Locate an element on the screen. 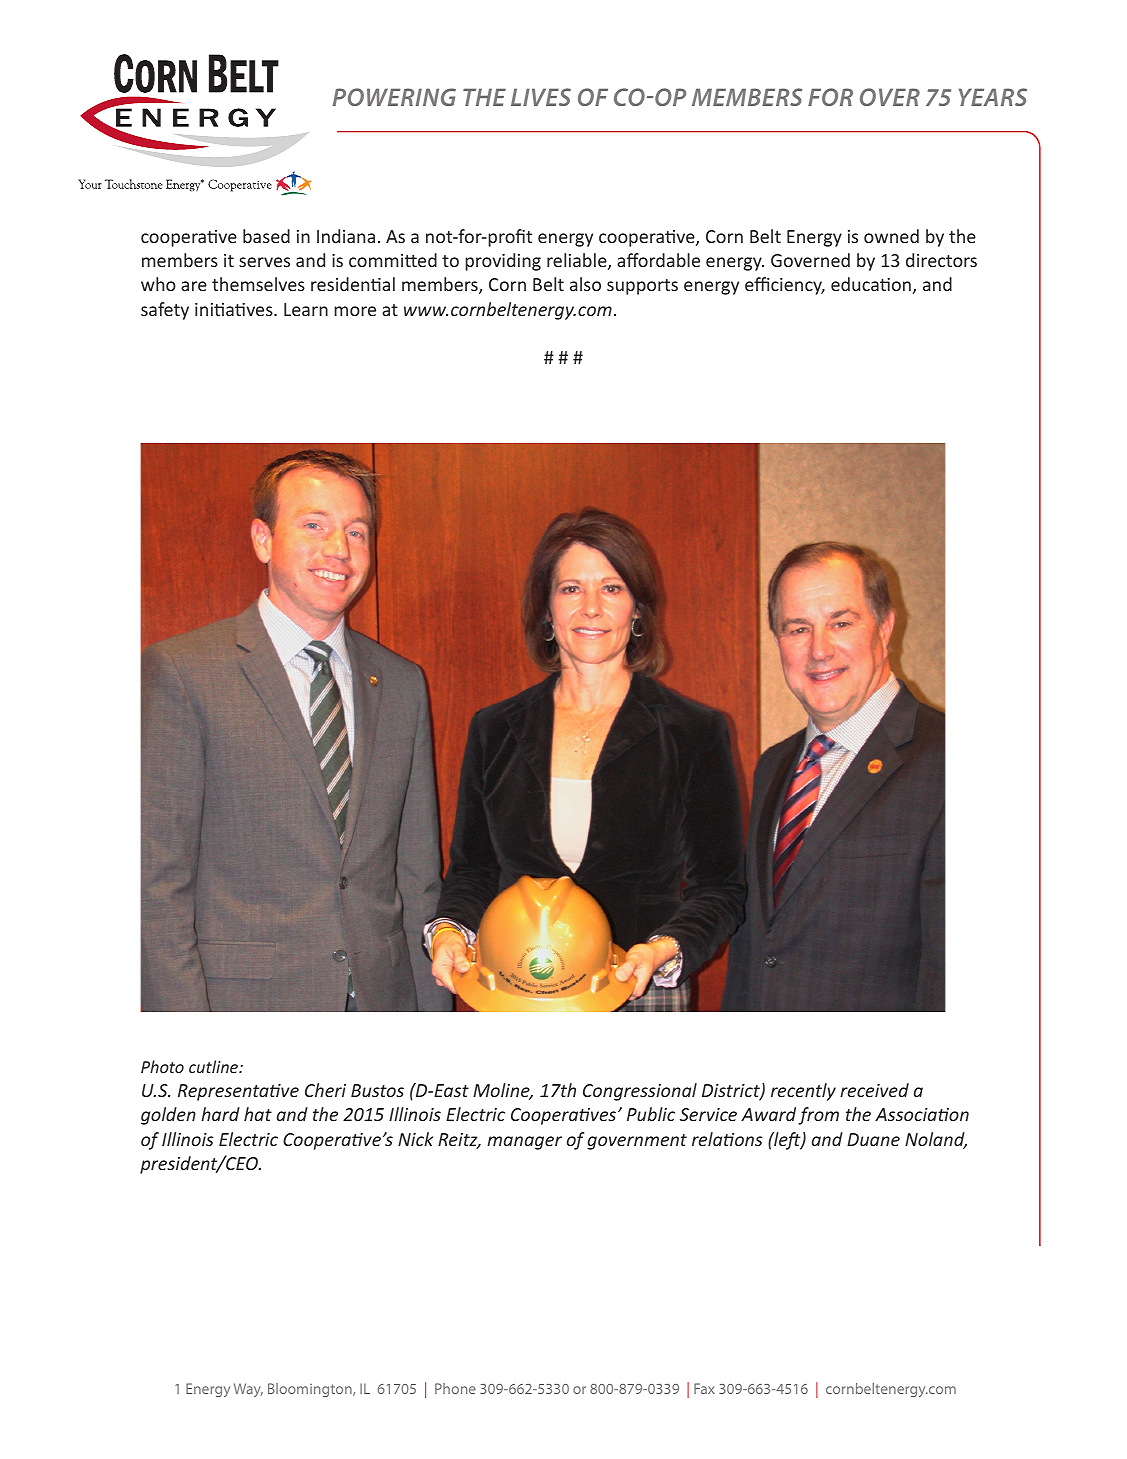 This screenshot has height=1459, width=1127. Way is located at coordinates (248, 1390).
